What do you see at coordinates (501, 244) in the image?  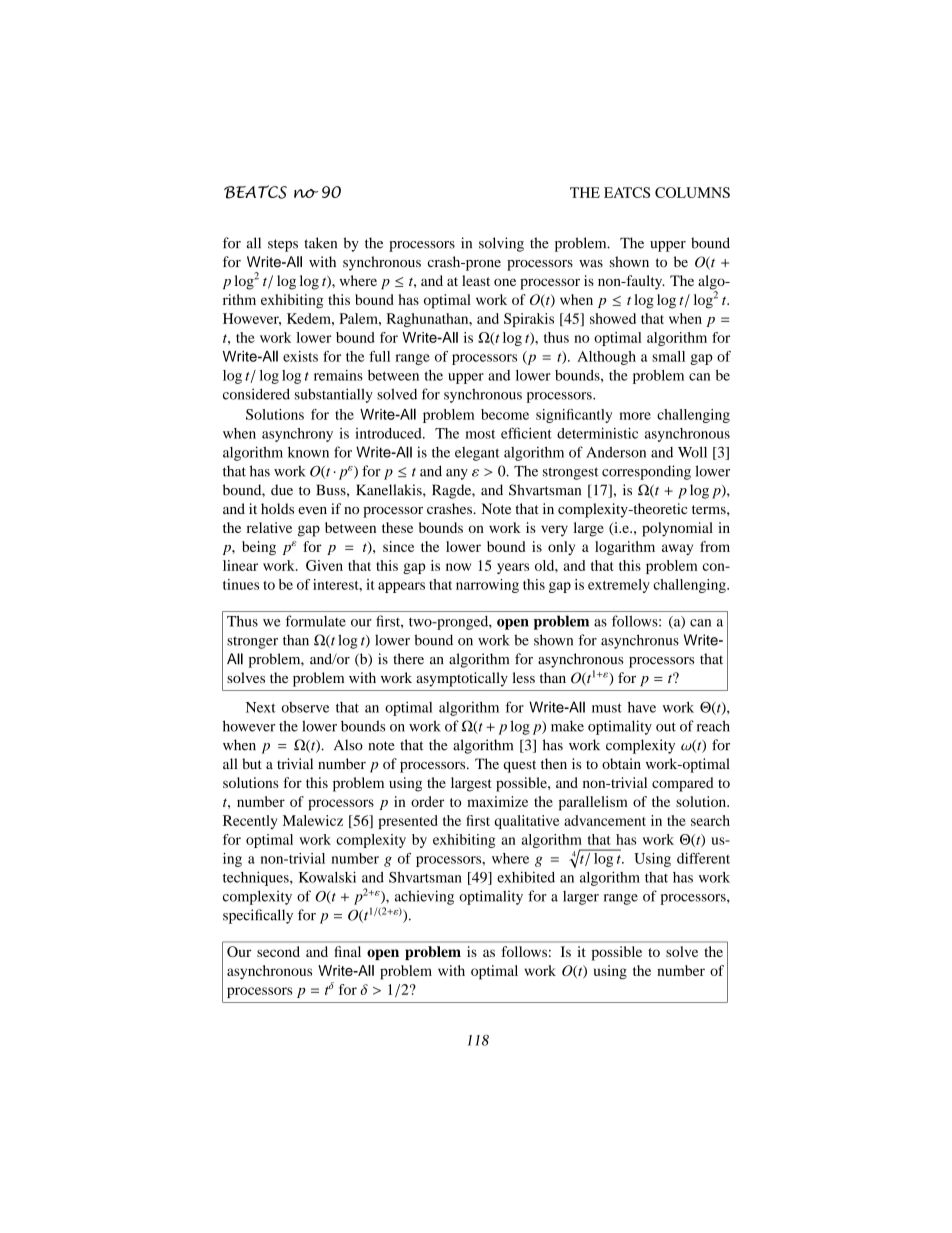 I see `solving` at bounding box center [501, 244].
